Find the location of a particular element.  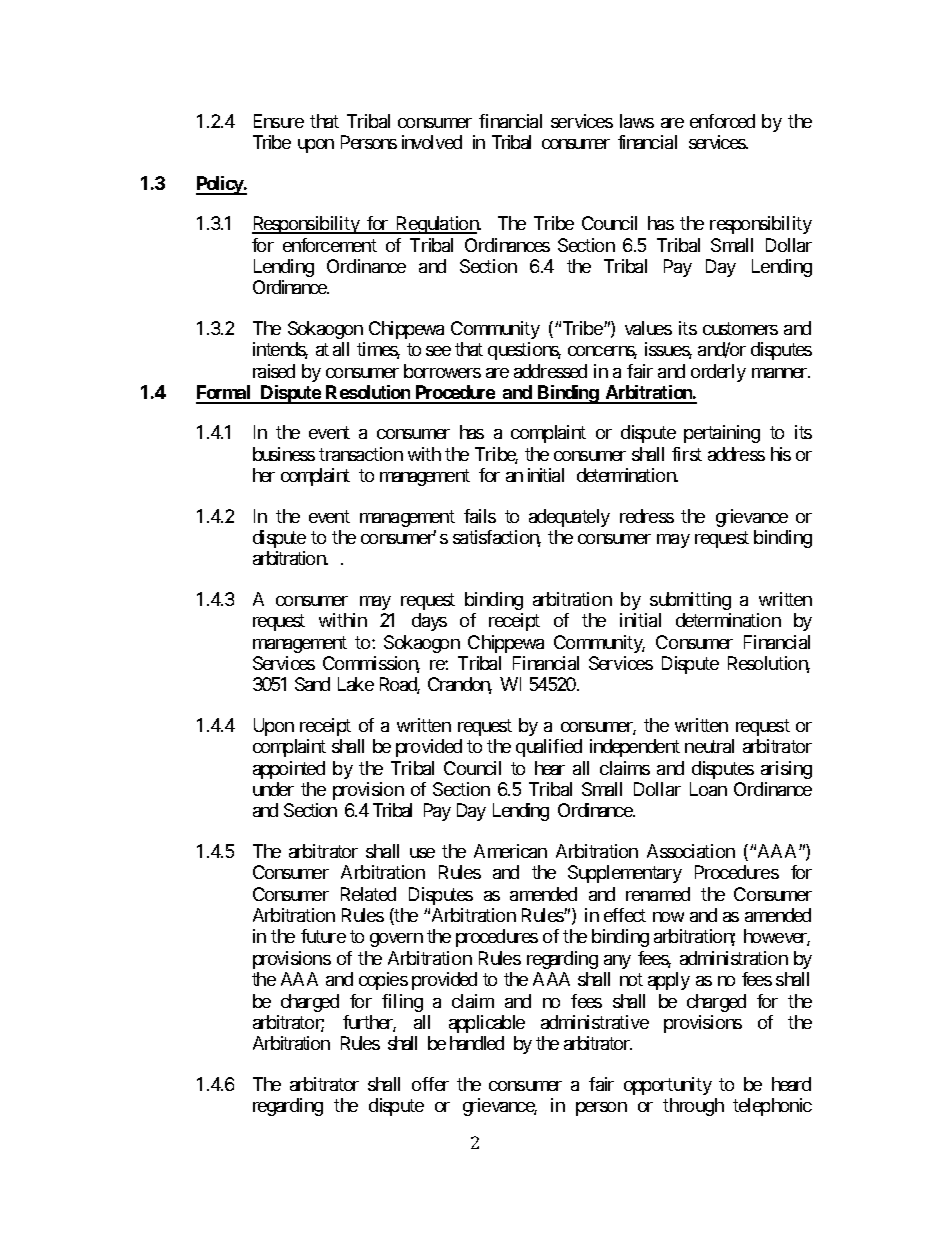

handled is located at coordinates (477, 1043).
